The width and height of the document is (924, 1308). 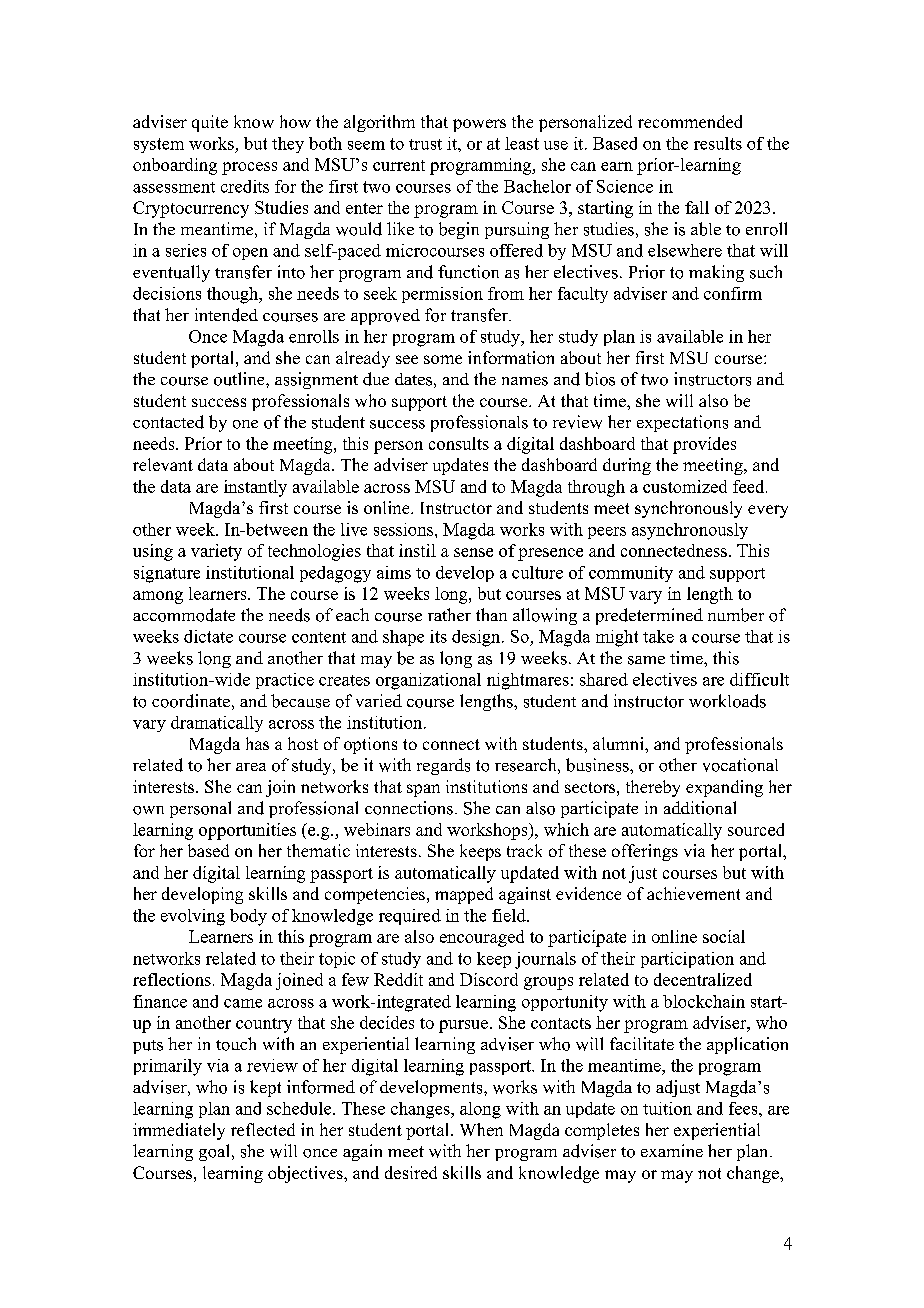 I want to click on When, so click(x=481, y=1129).
